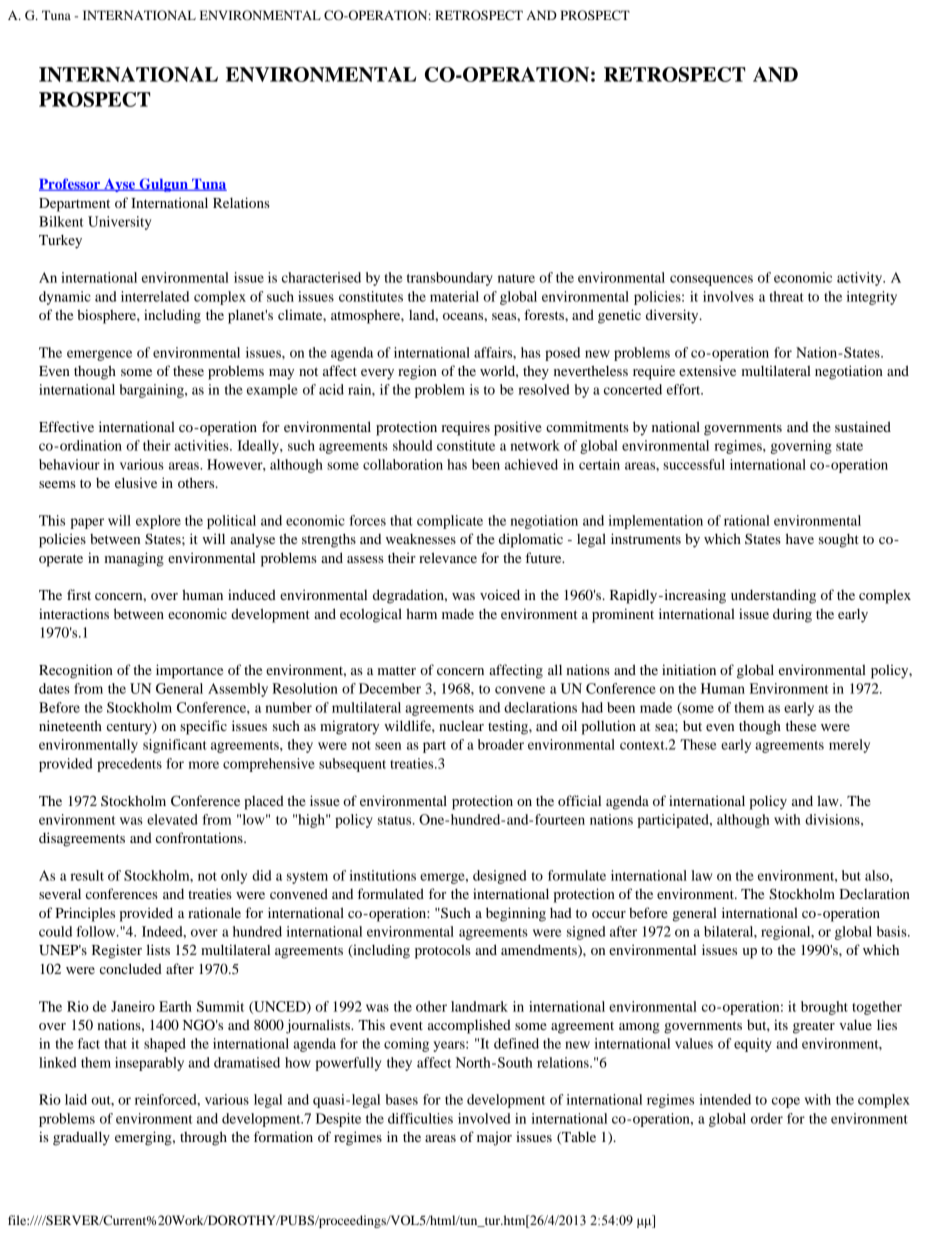 The image size is (952, 1233). I want to click on nature, so click(516, 278).
